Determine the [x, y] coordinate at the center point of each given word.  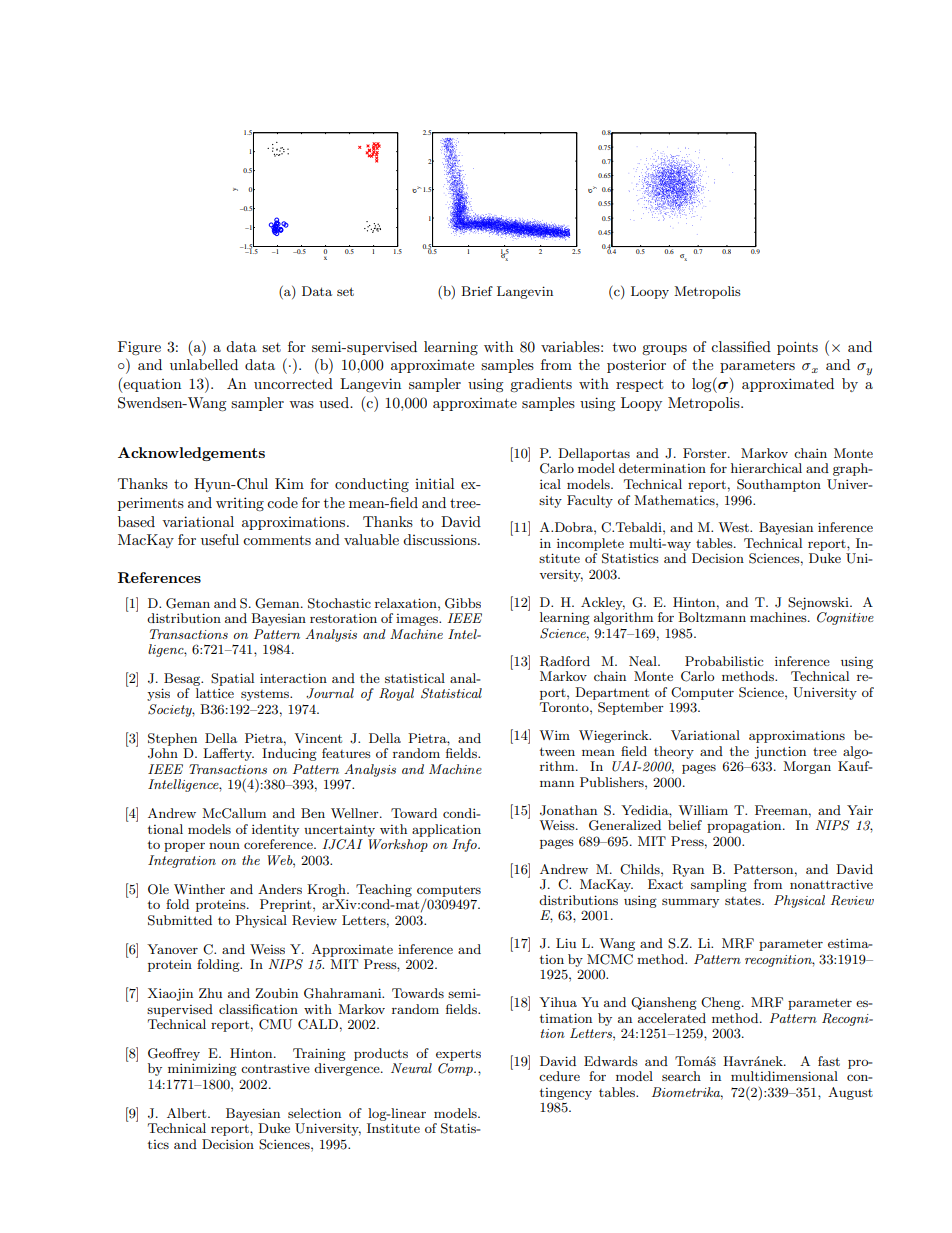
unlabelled [204, 364]
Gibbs [463, 603]
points [797, 348]
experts [458, 1055]
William [703, 810]
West [734, 527]
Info [465, 845]
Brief [477, 291]
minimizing [202, 1069]
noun [224, 845]
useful [220, 539]
